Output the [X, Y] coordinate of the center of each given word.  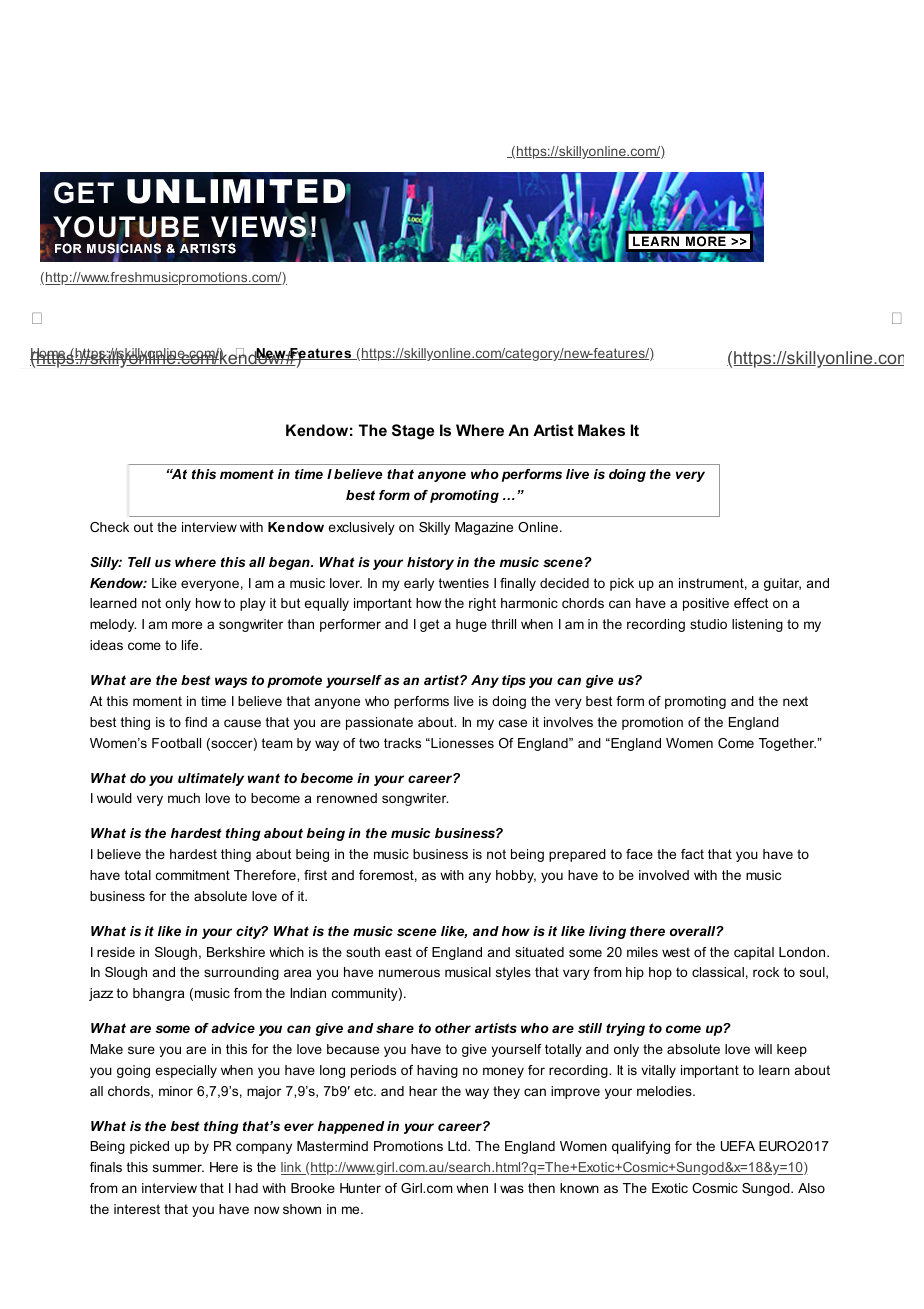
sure [141, 1050]
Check [109, 527]
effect [751, 603]
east [398, 952]
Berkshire [236, 952]
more [187, 625]
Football [176, 743]
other [453, 1028]
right [482, 604]
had [246, 1188]
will [763, 1049]
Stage [413, 432]
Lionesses [461, 743]
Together [787, 744]
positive [706, 604]
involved [664, 875]
